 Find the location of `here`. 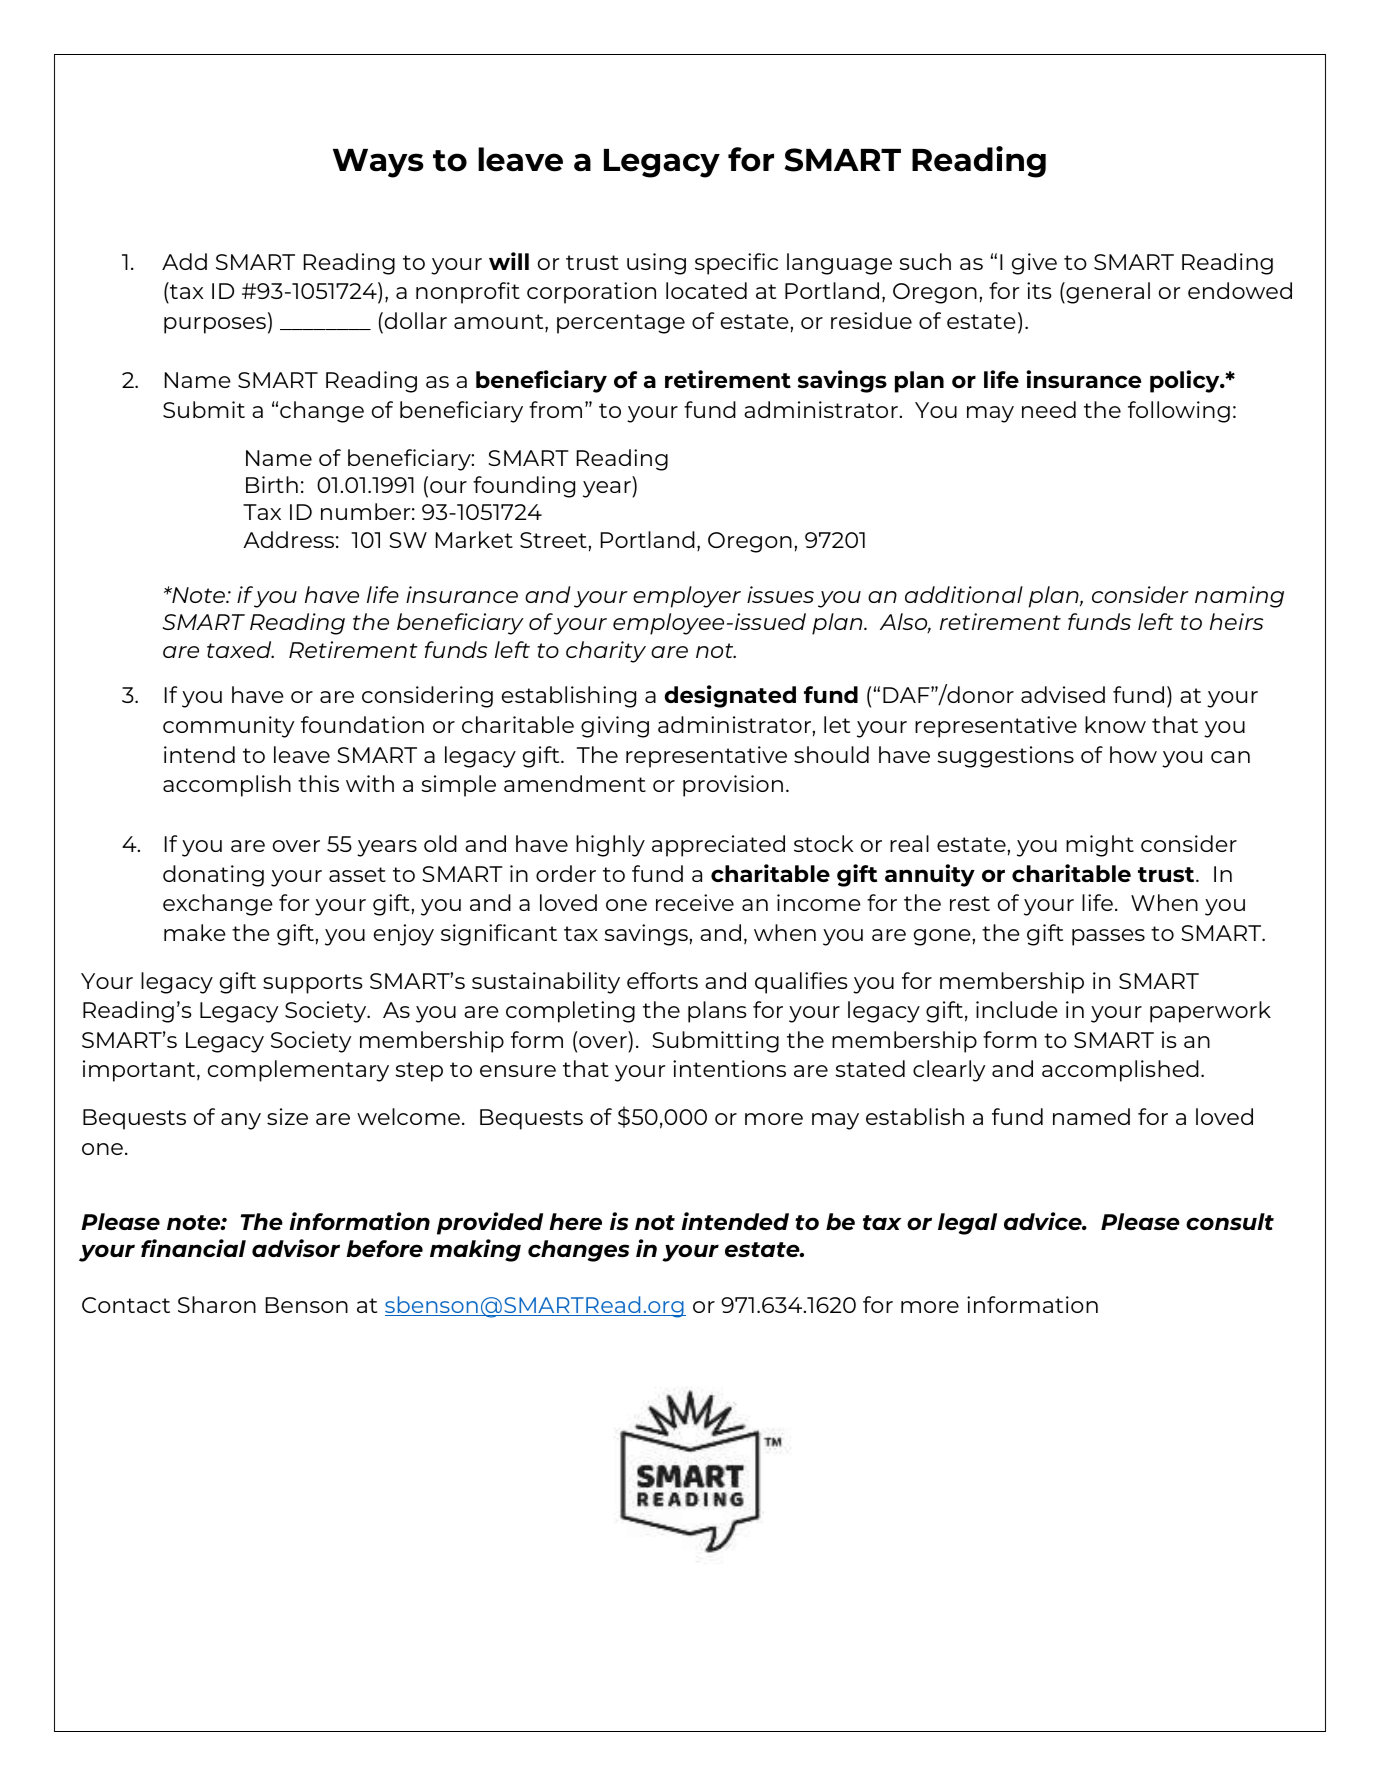

here is located at coordinates (575, 1221).
